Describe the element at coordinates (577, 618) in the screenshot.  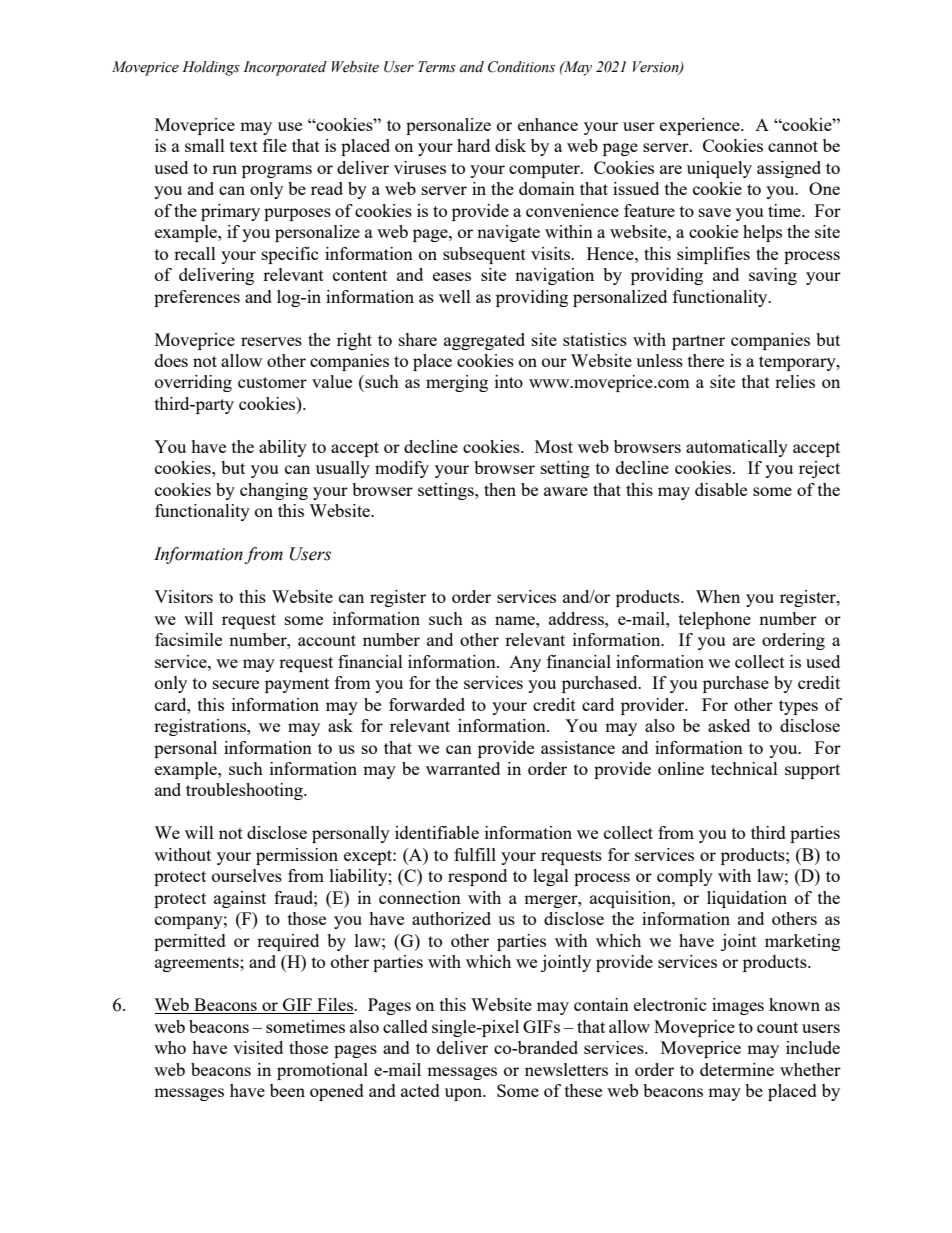
I see `address` at that location.
